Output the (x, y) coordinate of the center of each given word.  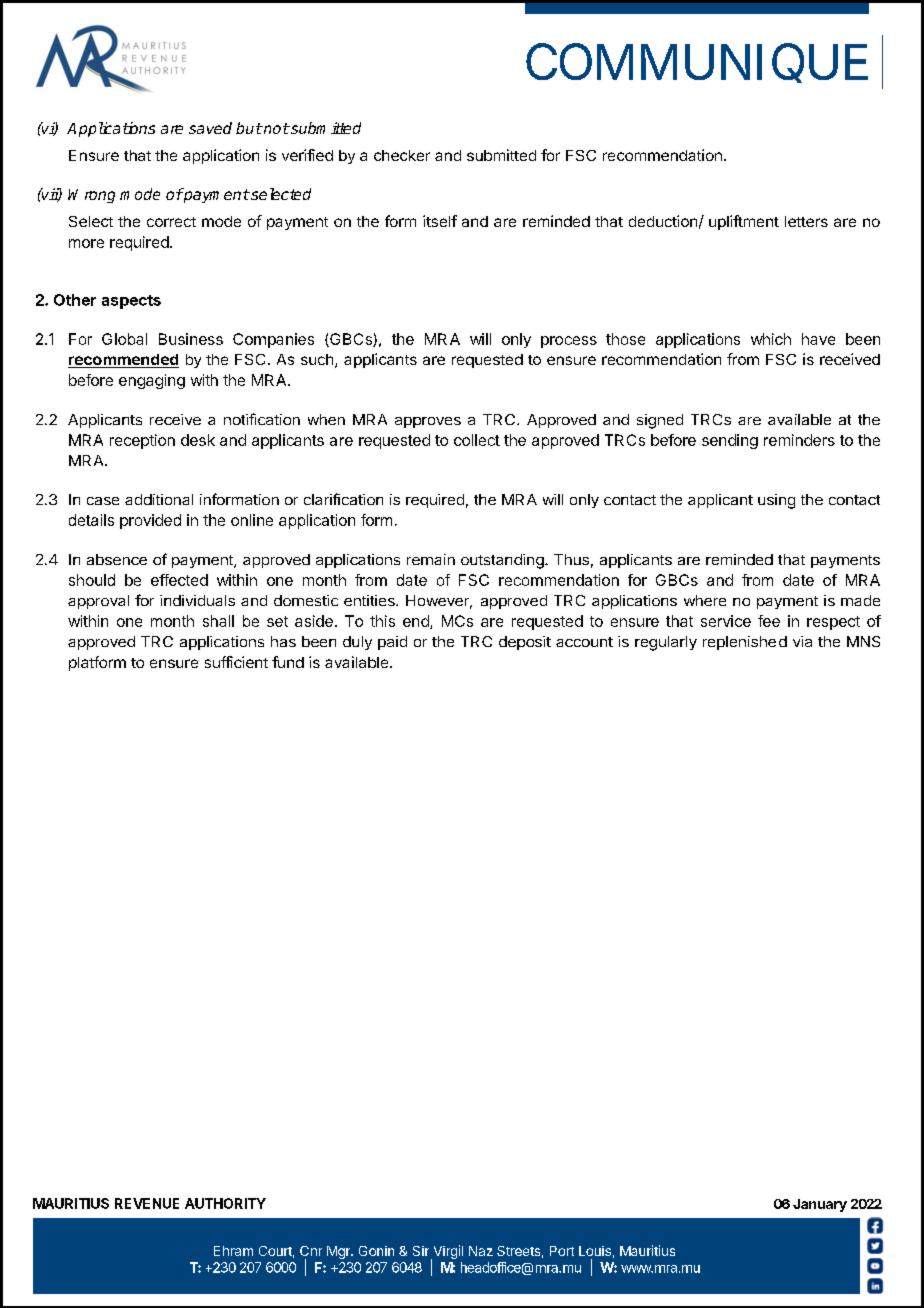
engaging (152, 381)
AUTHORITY (225, 1203)
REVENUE (147, 1203)
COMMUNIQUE (697, 63)
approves (428, 422)
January (820, 1205)
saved (210, 128)
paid (392, 643)
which (771, 339)
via (802, 641)
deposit (525, 643)
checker (402, 155)
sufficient (236, 662)
